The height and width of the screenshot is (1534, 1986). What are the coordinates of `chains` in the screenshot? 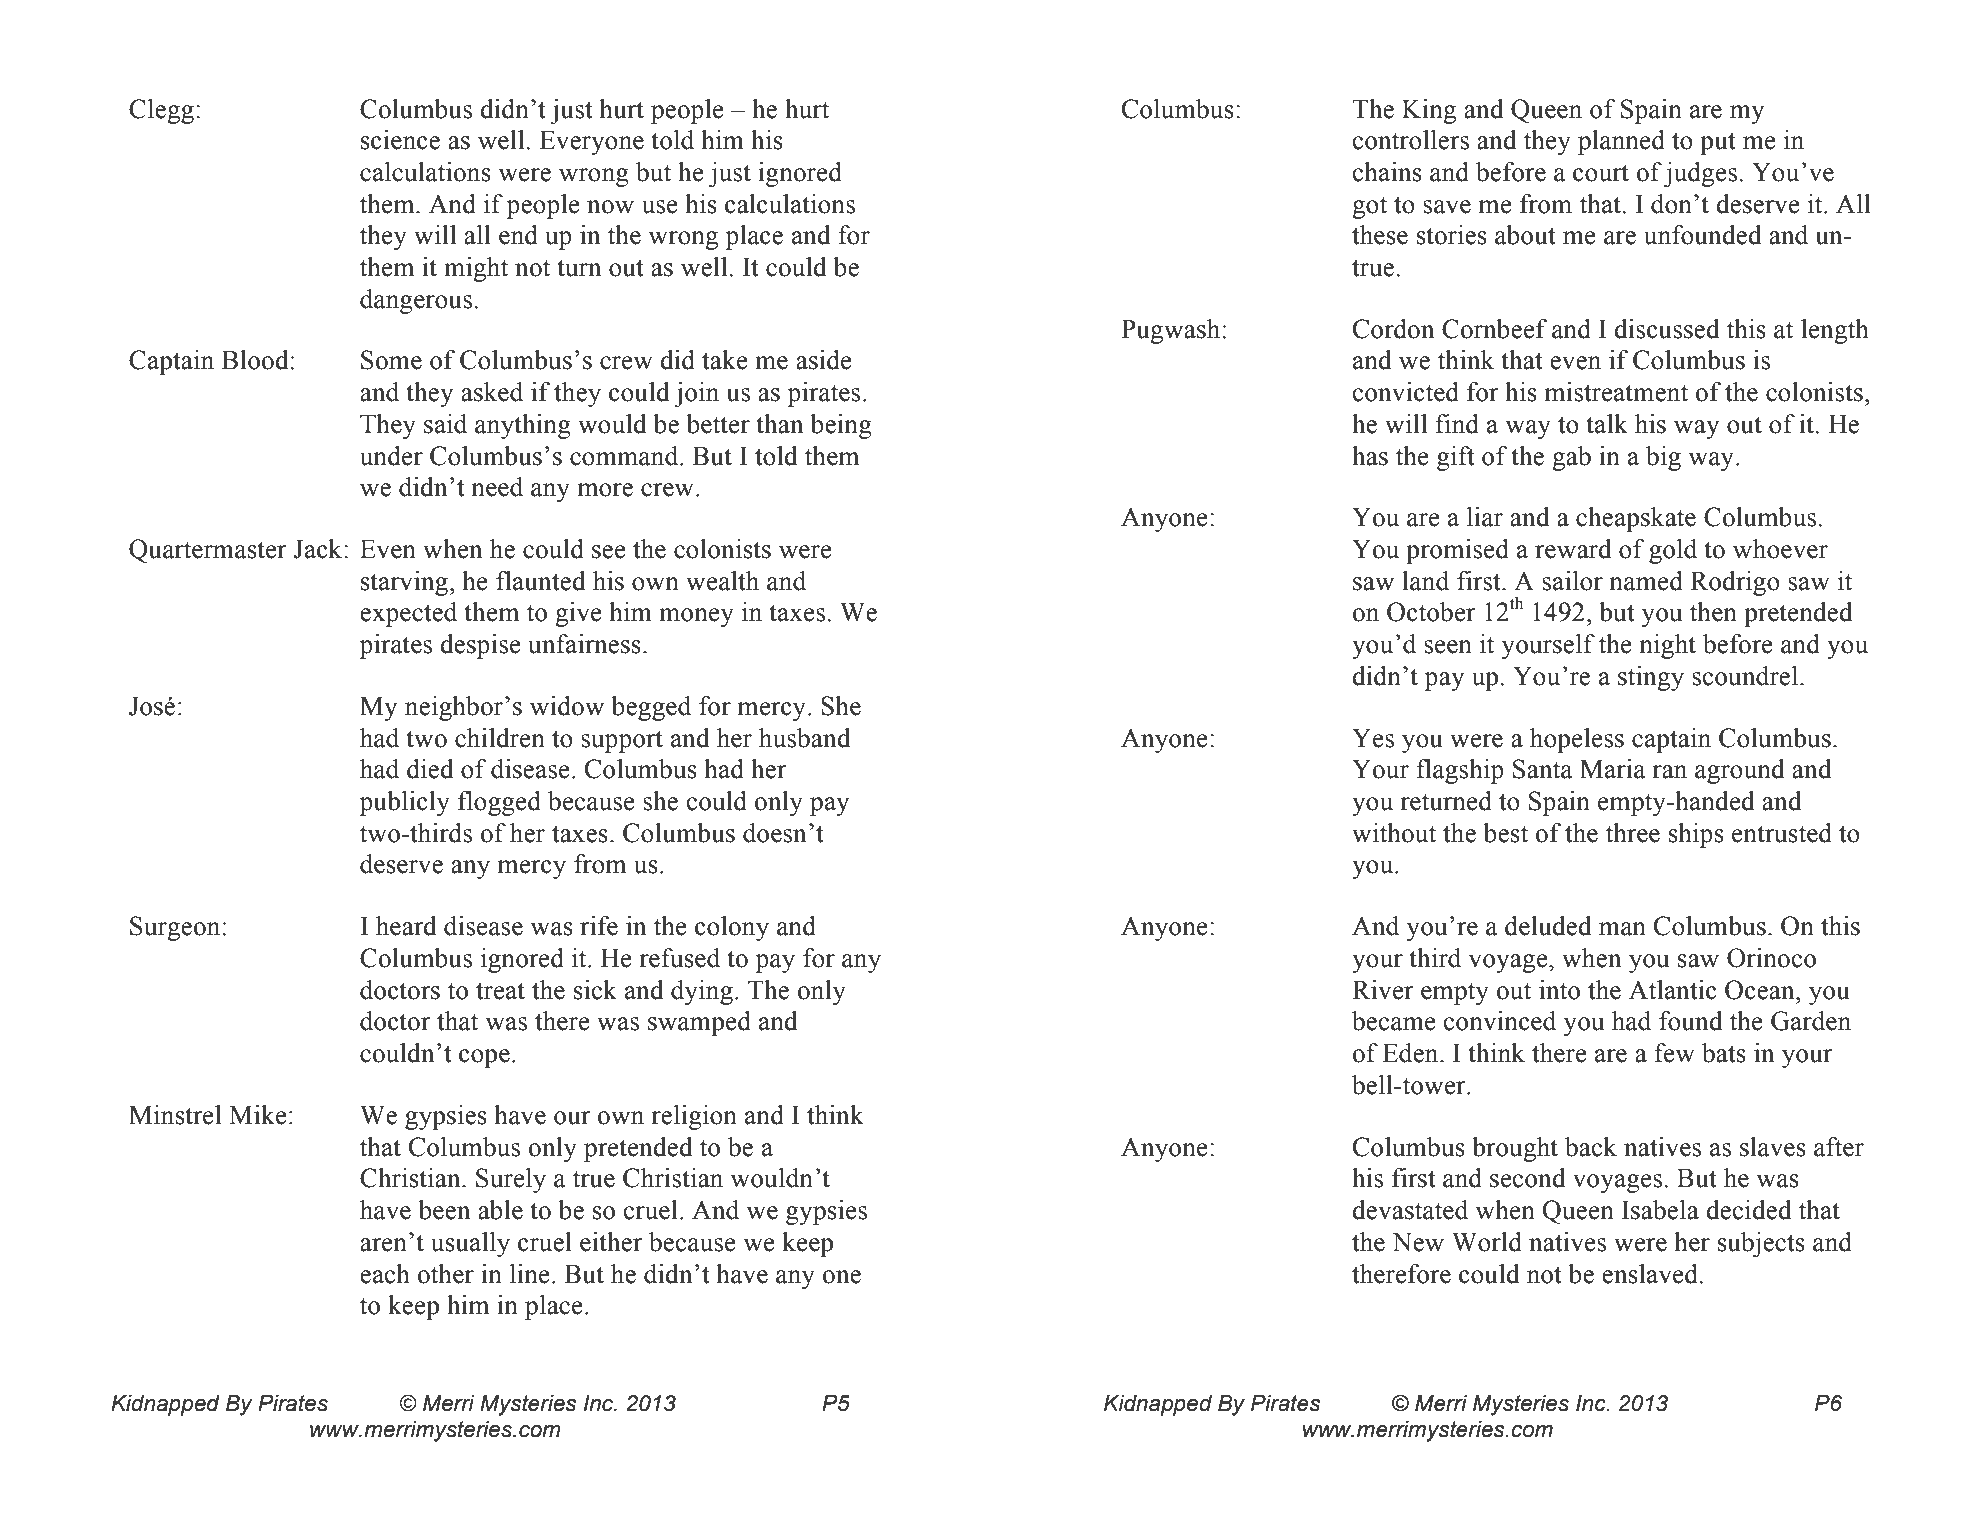 It's located at (1387, 172).
